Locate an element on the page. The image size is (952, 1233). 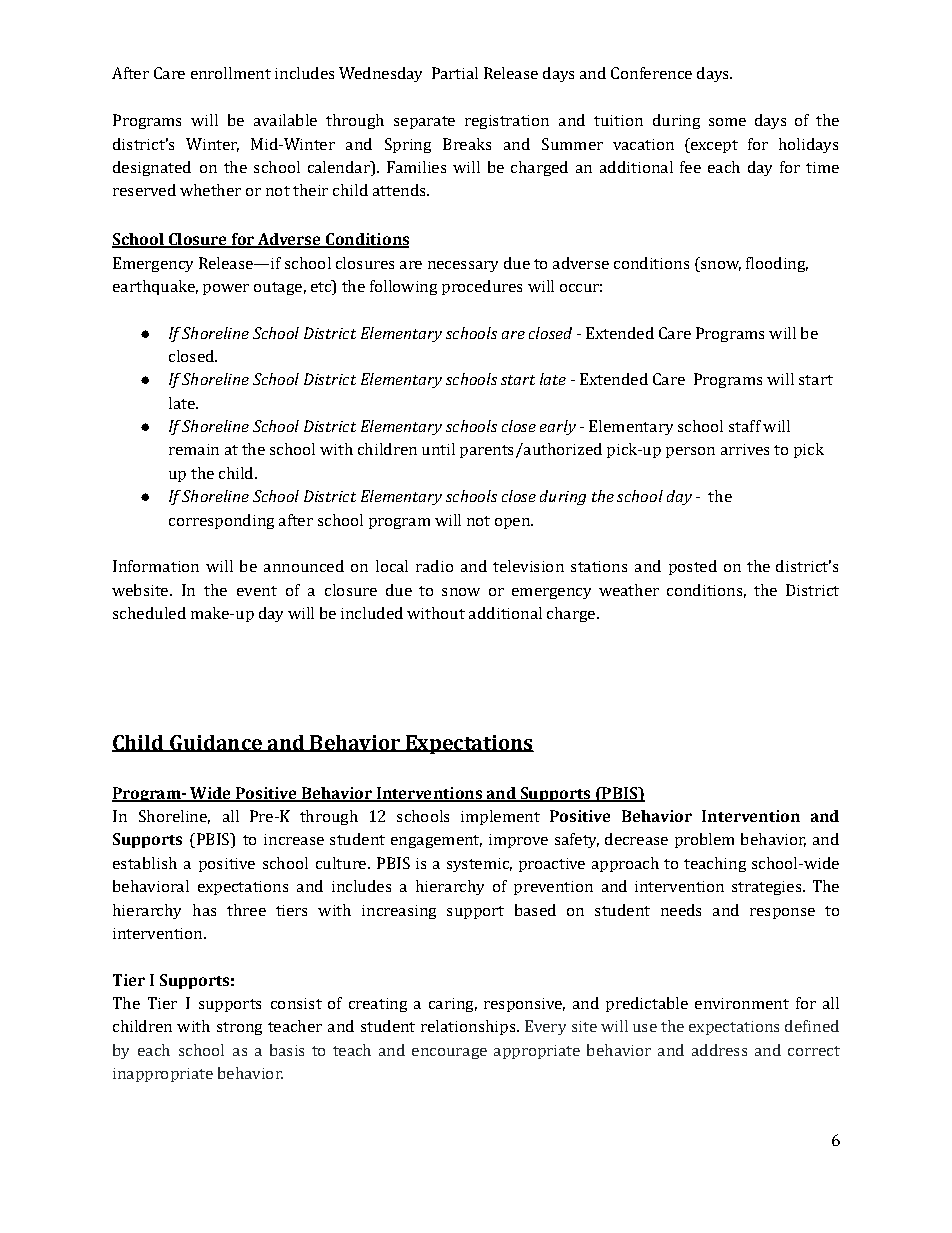
television is located at coordinates (528, 566).
